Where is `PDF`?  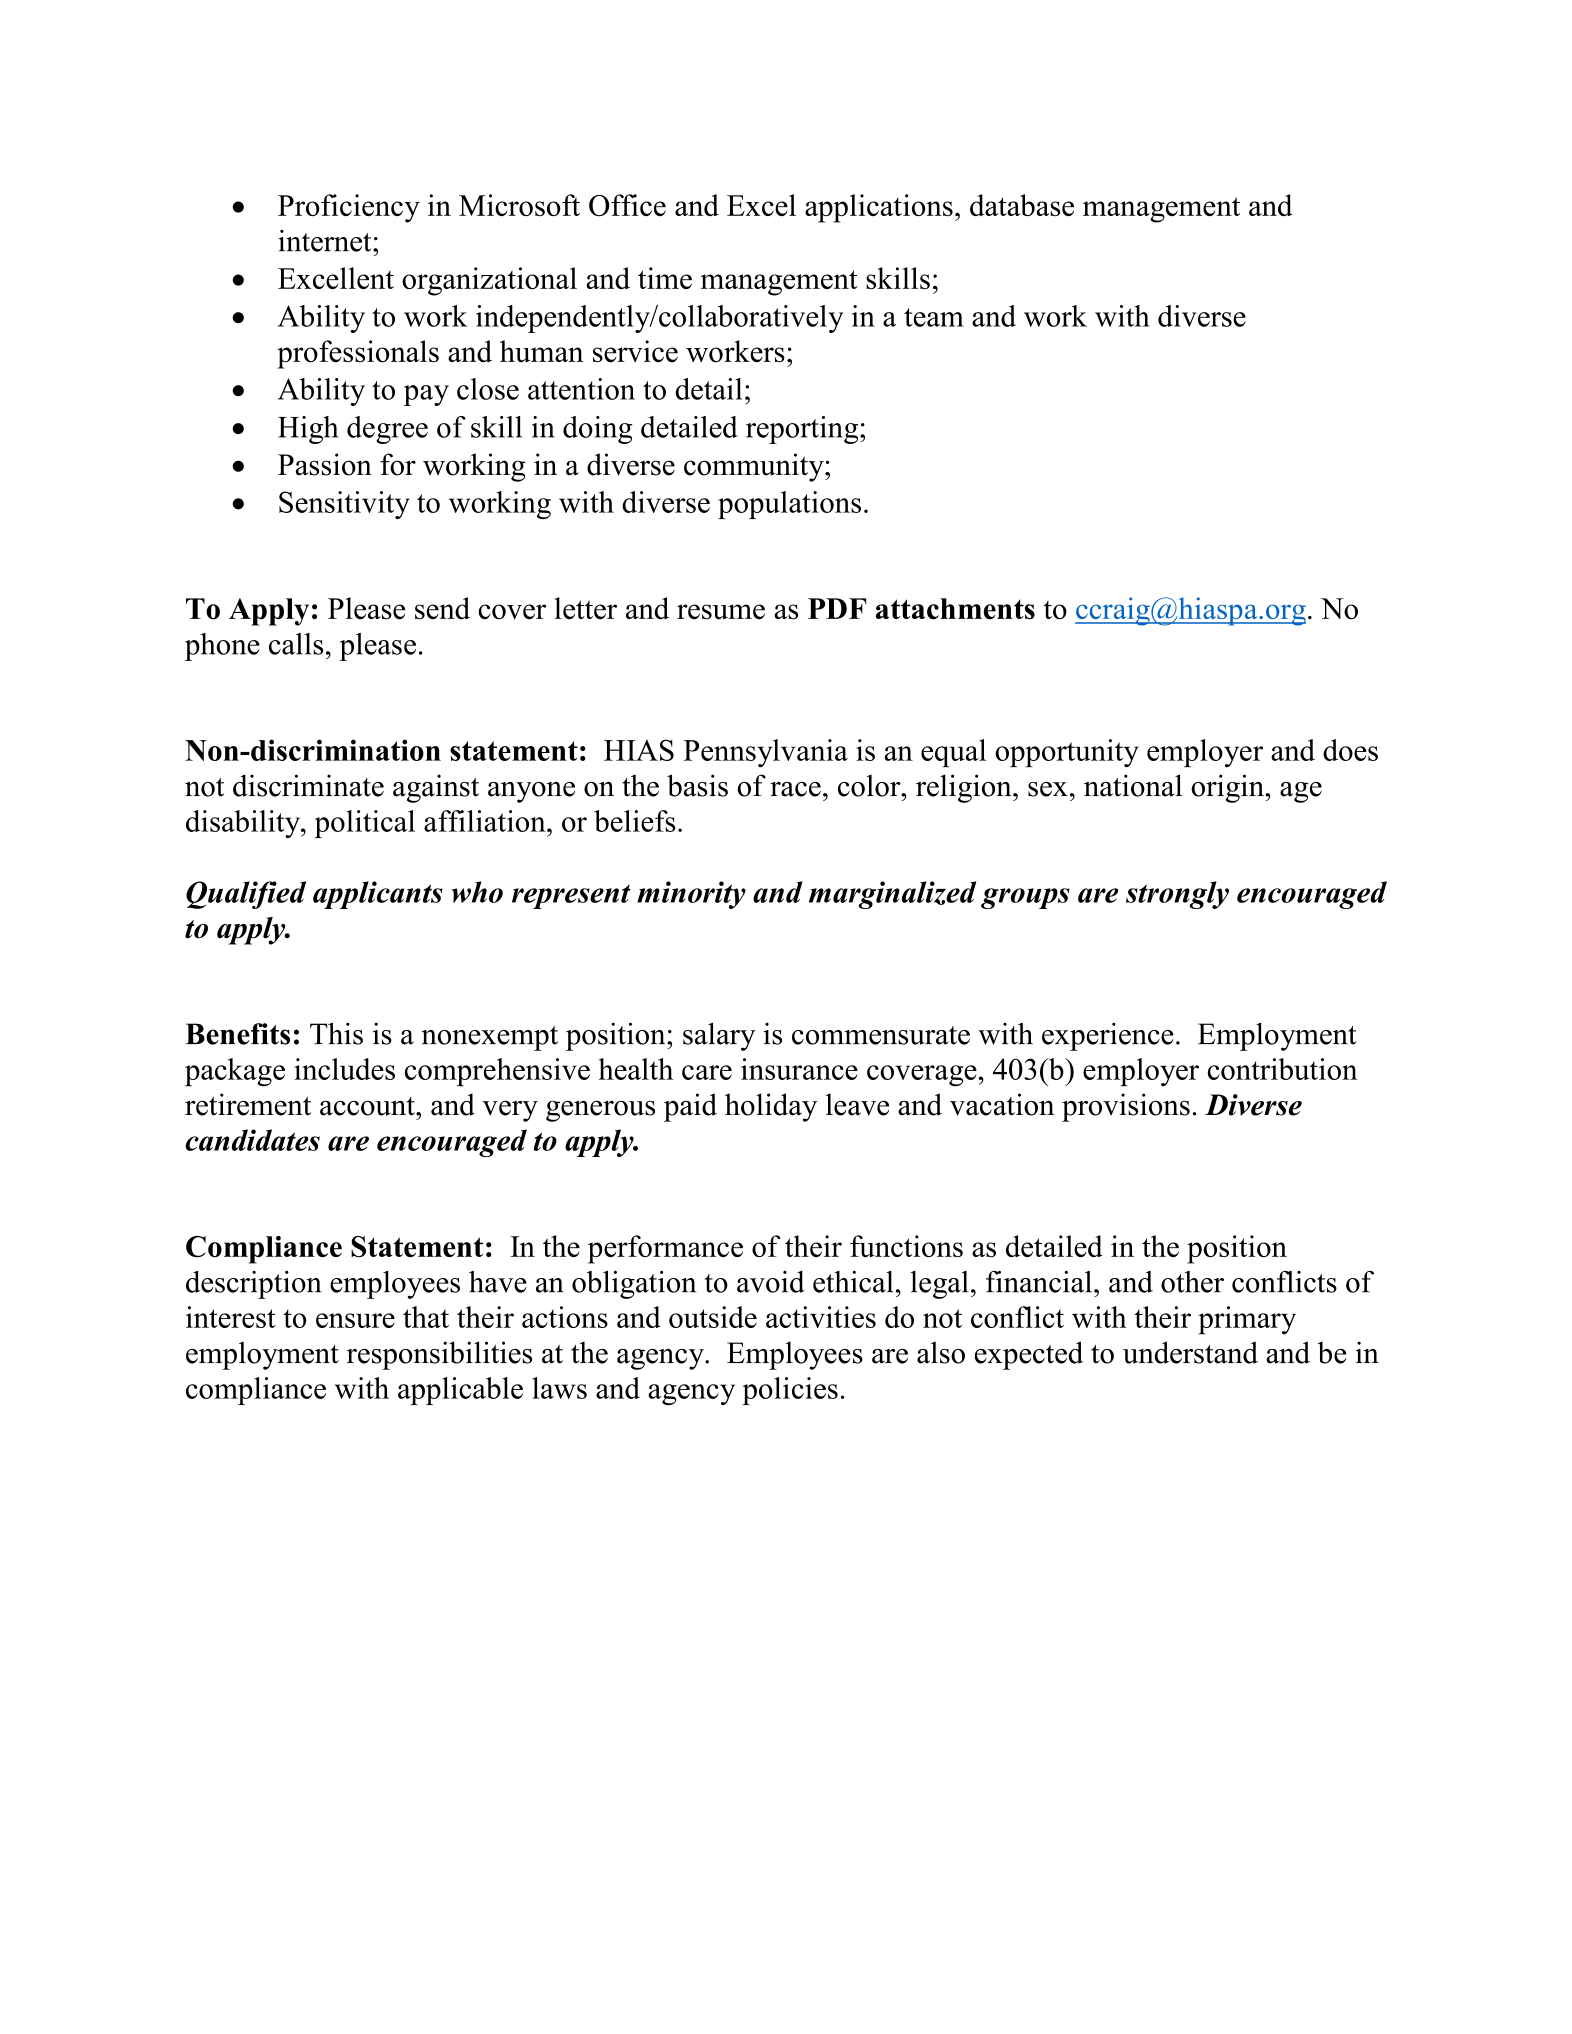
PDF is located at coordinates (837, 608).
